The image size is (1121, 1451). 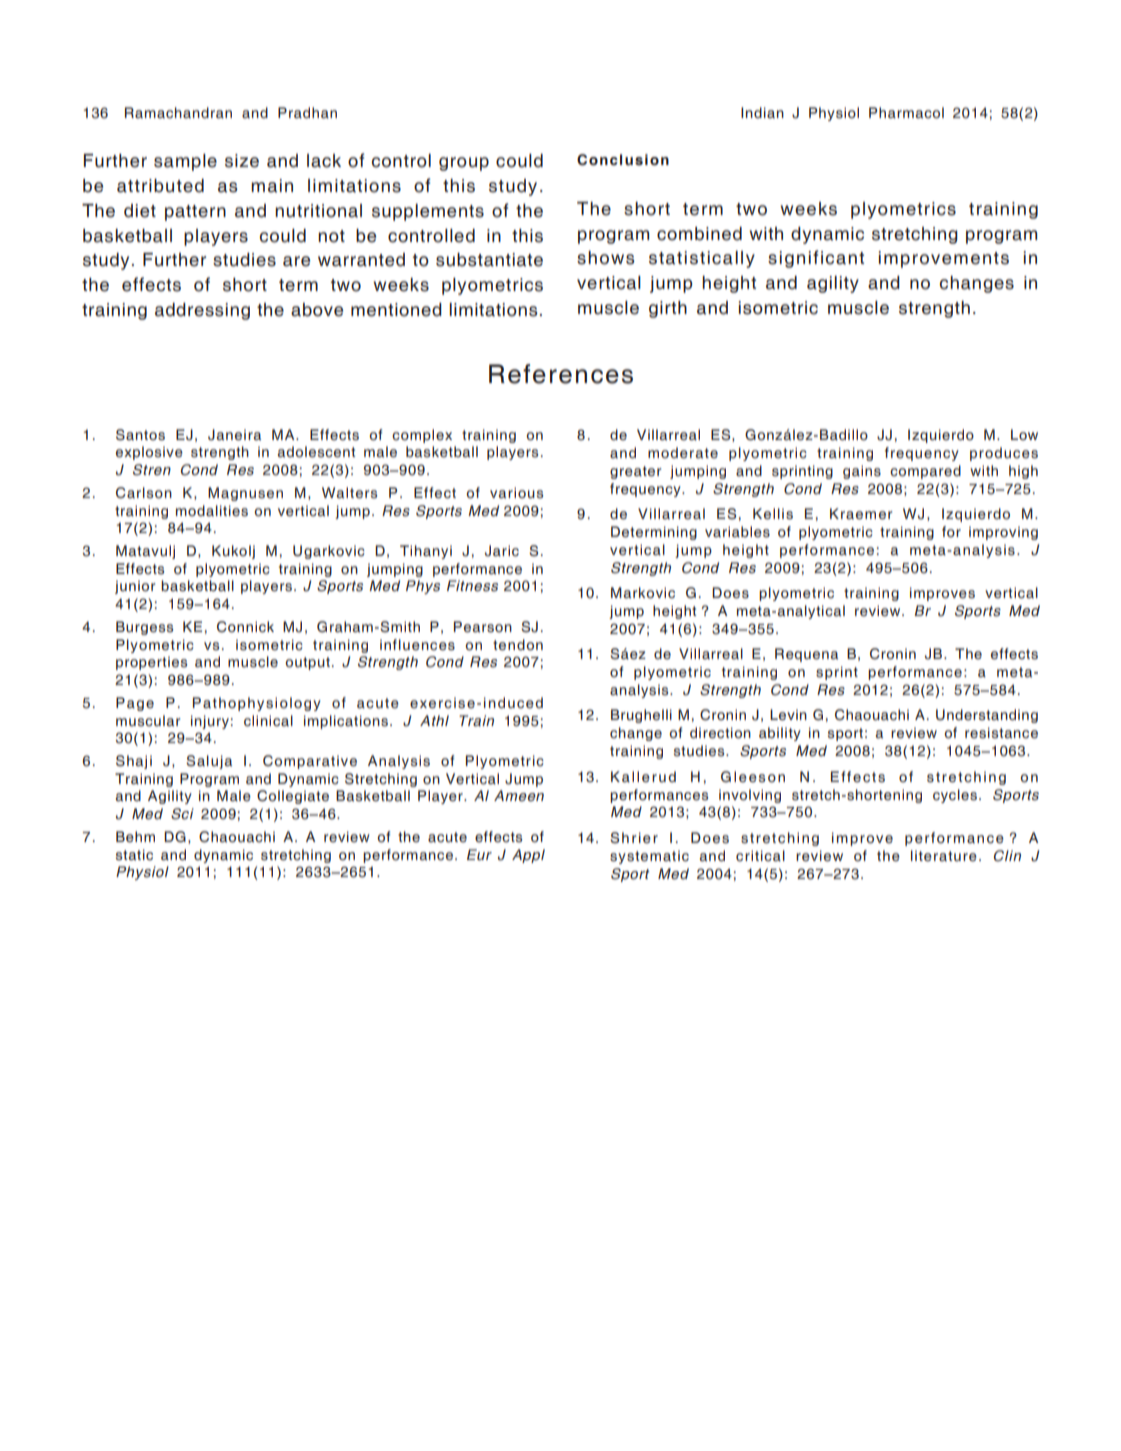 What do you see at coordinates (987, 716) in the image?
I see `Understanding` at bounding box center [987, 716].
